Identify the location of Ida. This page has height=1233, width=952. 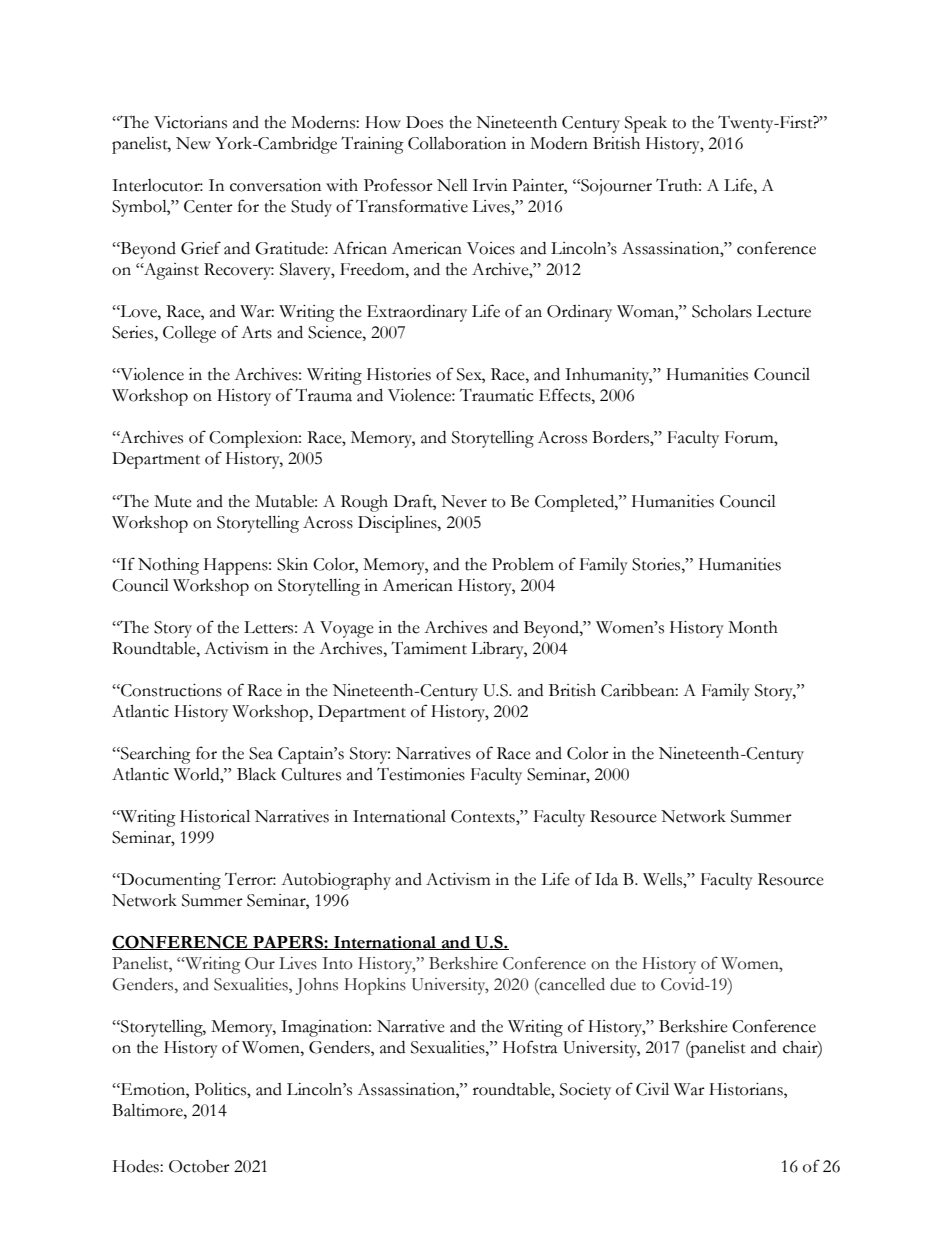
(606, 879).
